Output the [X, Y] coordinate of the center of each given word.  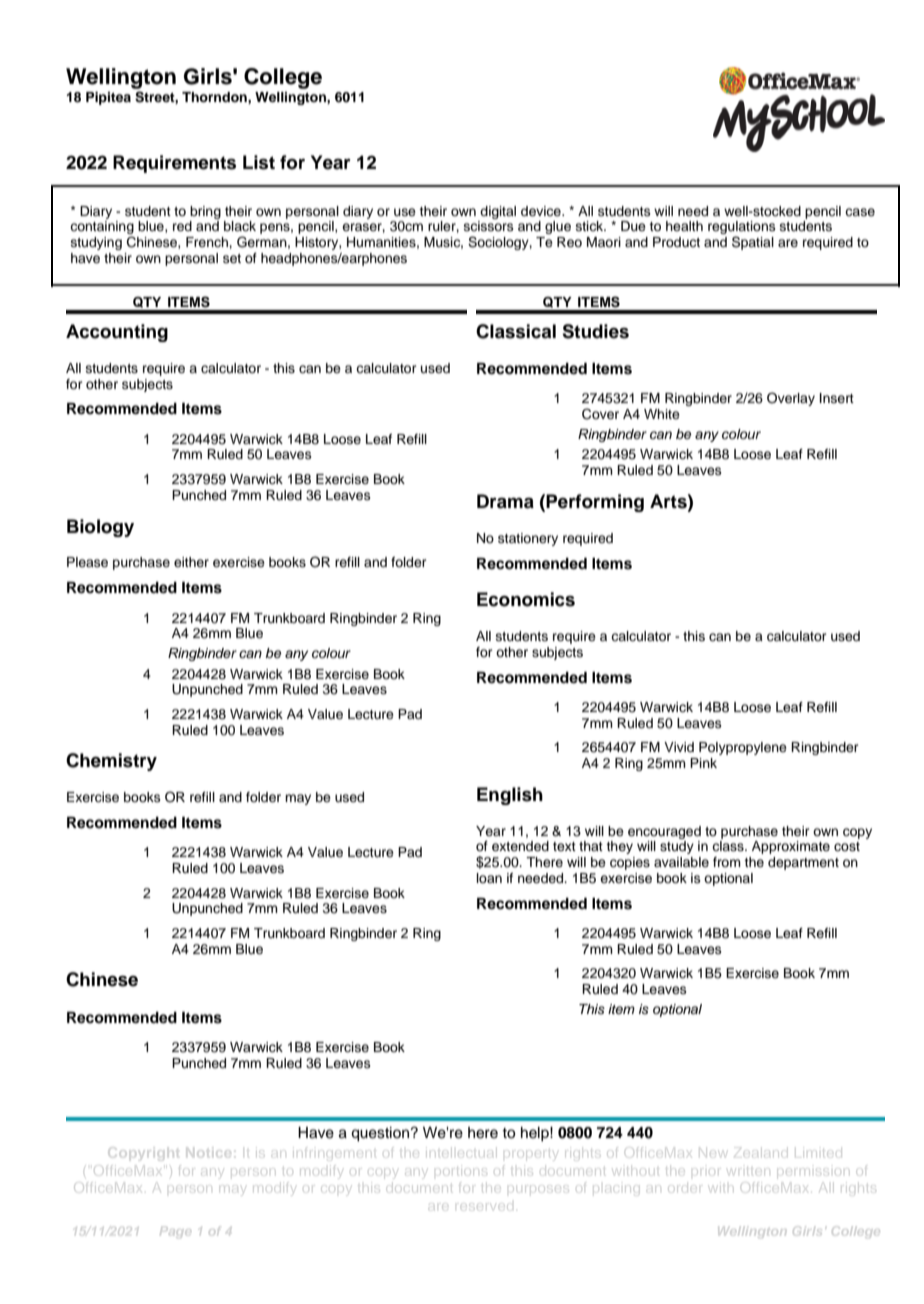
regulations [742, 229]
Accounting [117, 333]
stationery [528, 539]
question [381, 1134]
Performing [595, 503]
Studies [595, 331]
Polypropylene [743, 748]
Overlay [791, 399]
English [510, 796]
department [803, 863]
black [240, 226]
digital [498, 212]
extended [520, 846]
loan [489, 878]
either [191, 562]
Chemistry [111, 762]
